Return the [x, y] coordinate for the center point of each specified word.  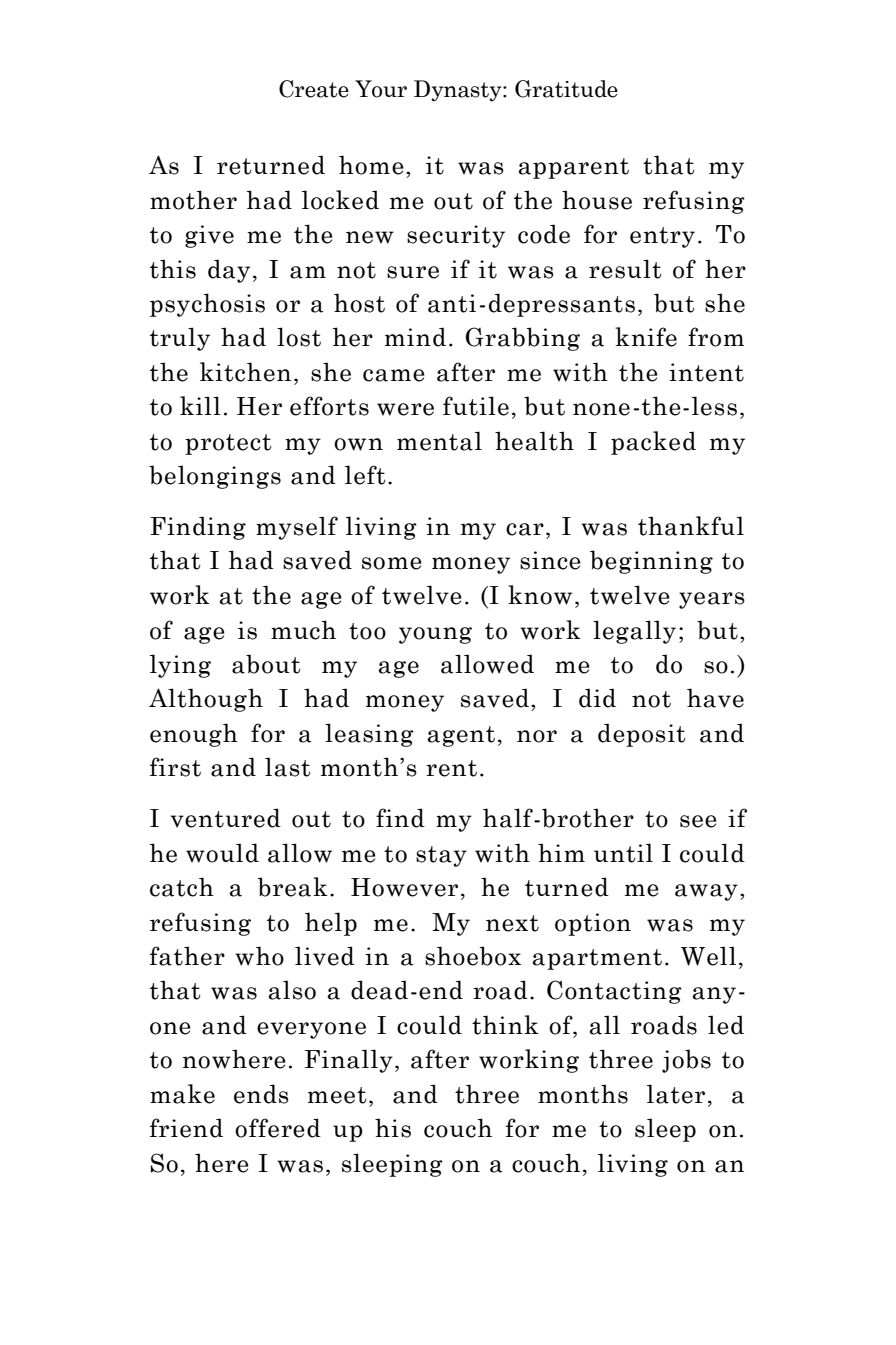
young [435, 635]
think [505, 1025]
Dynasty [459, 91]
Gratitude [566, 89]
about [266, 664]
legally [634, 632]
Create [314, 89]
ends [261, 1094]
